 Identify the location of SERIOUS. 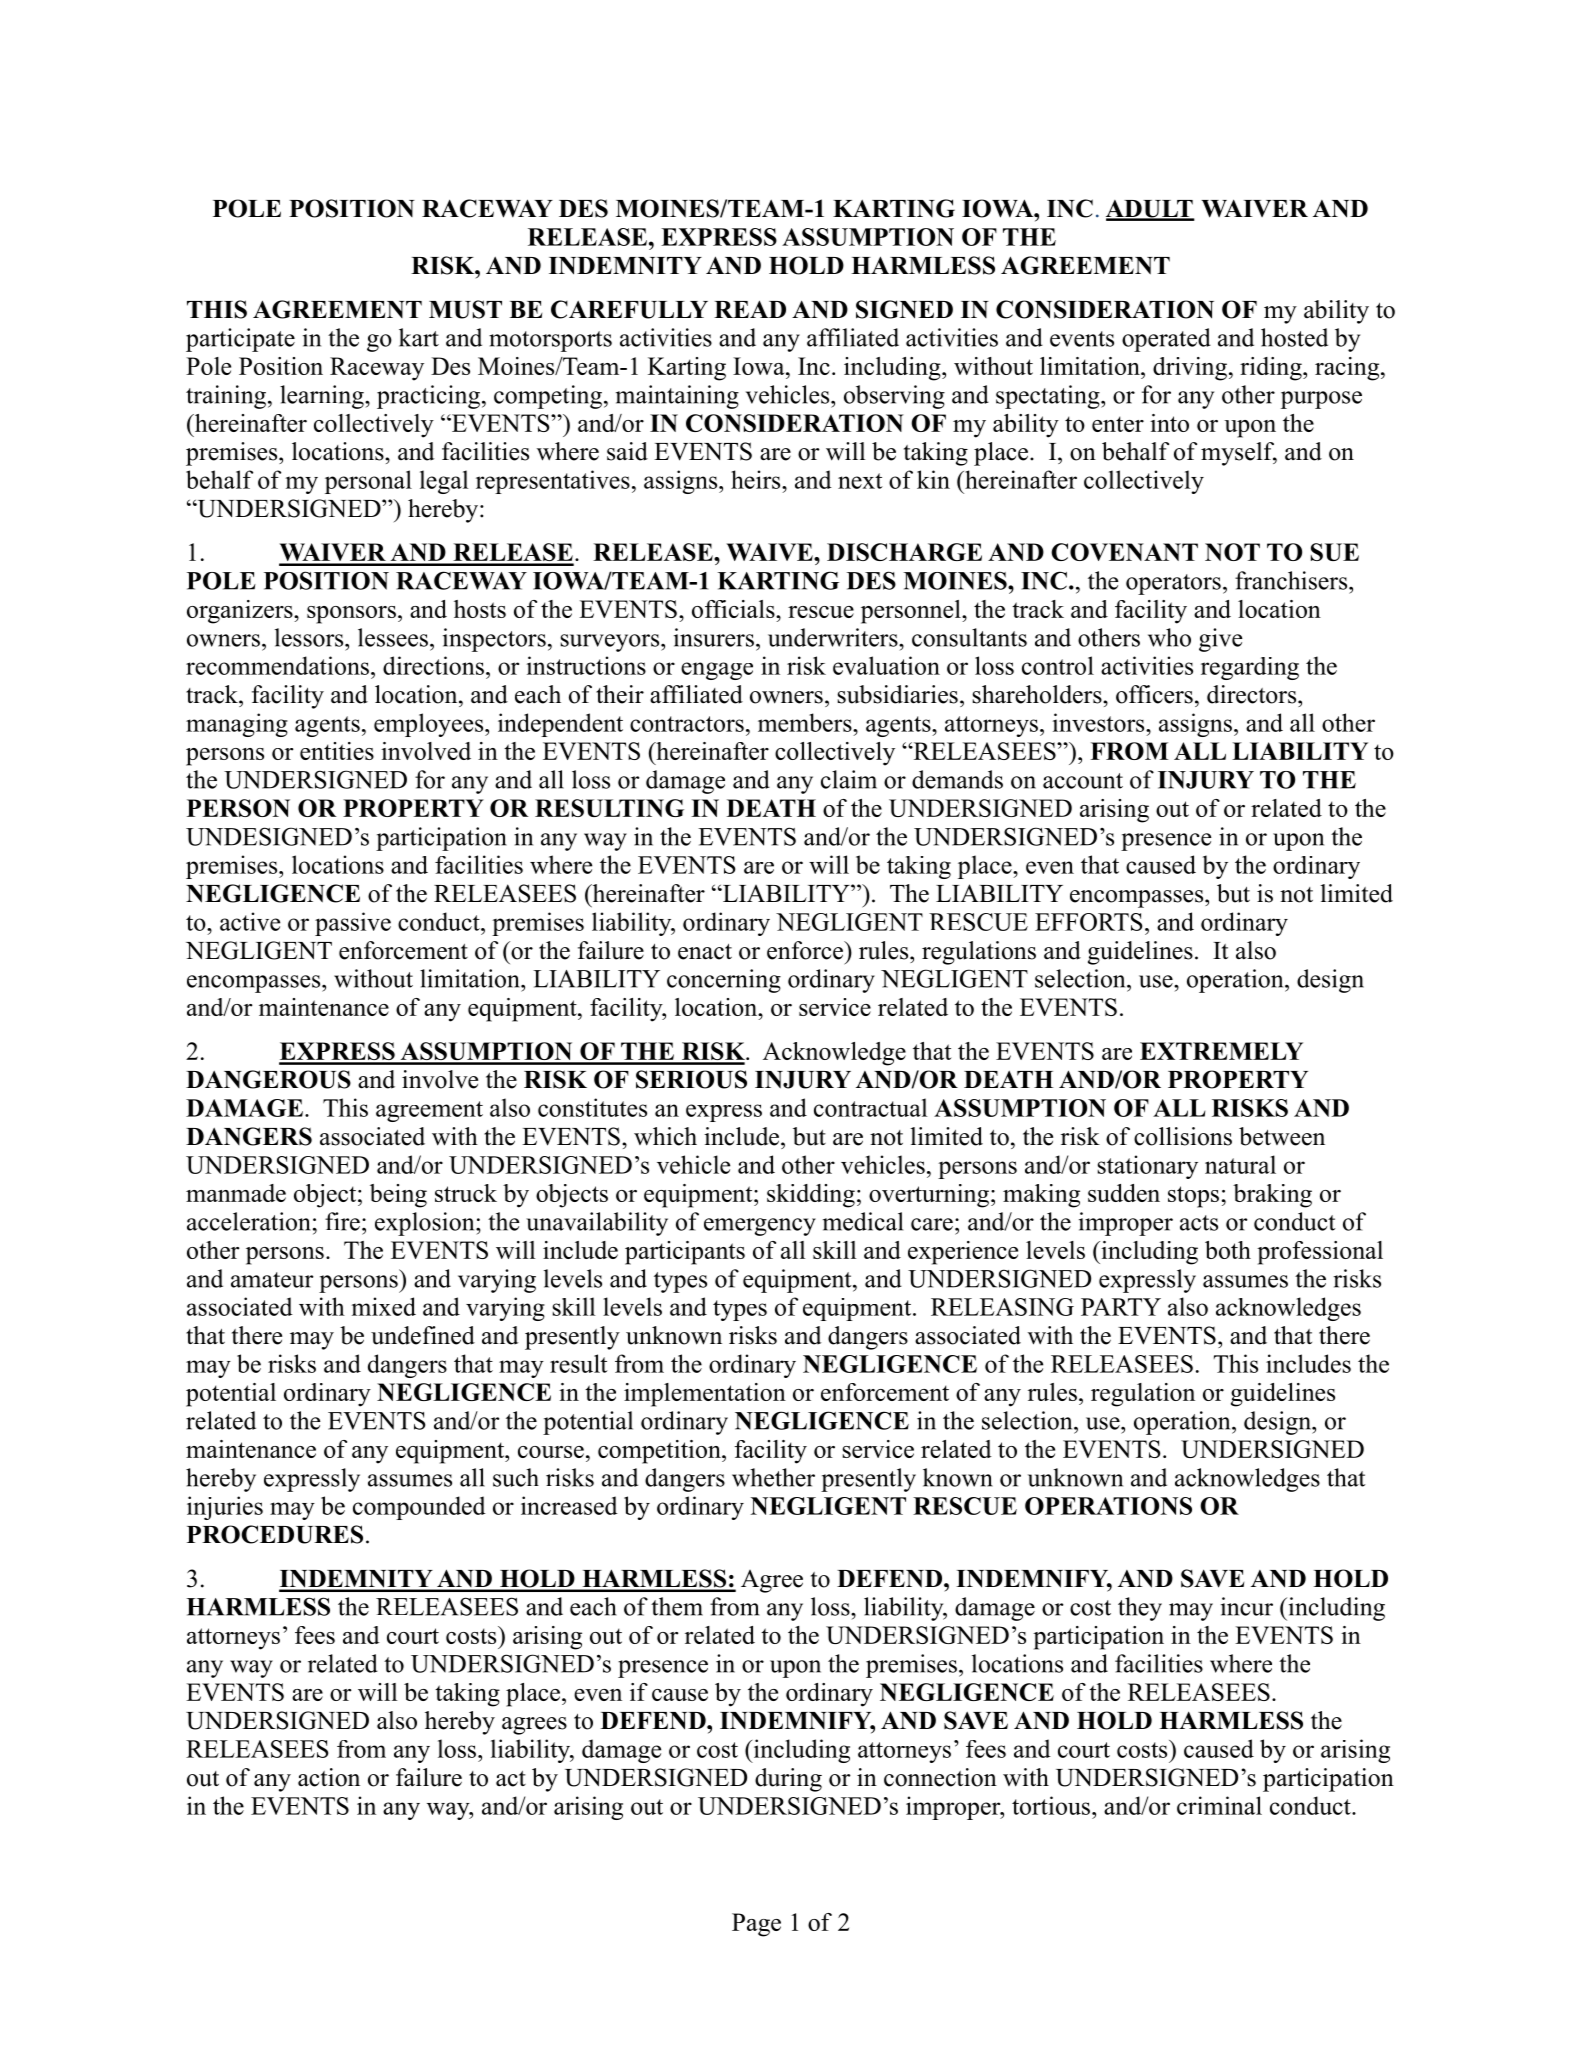
(691, 1079).
